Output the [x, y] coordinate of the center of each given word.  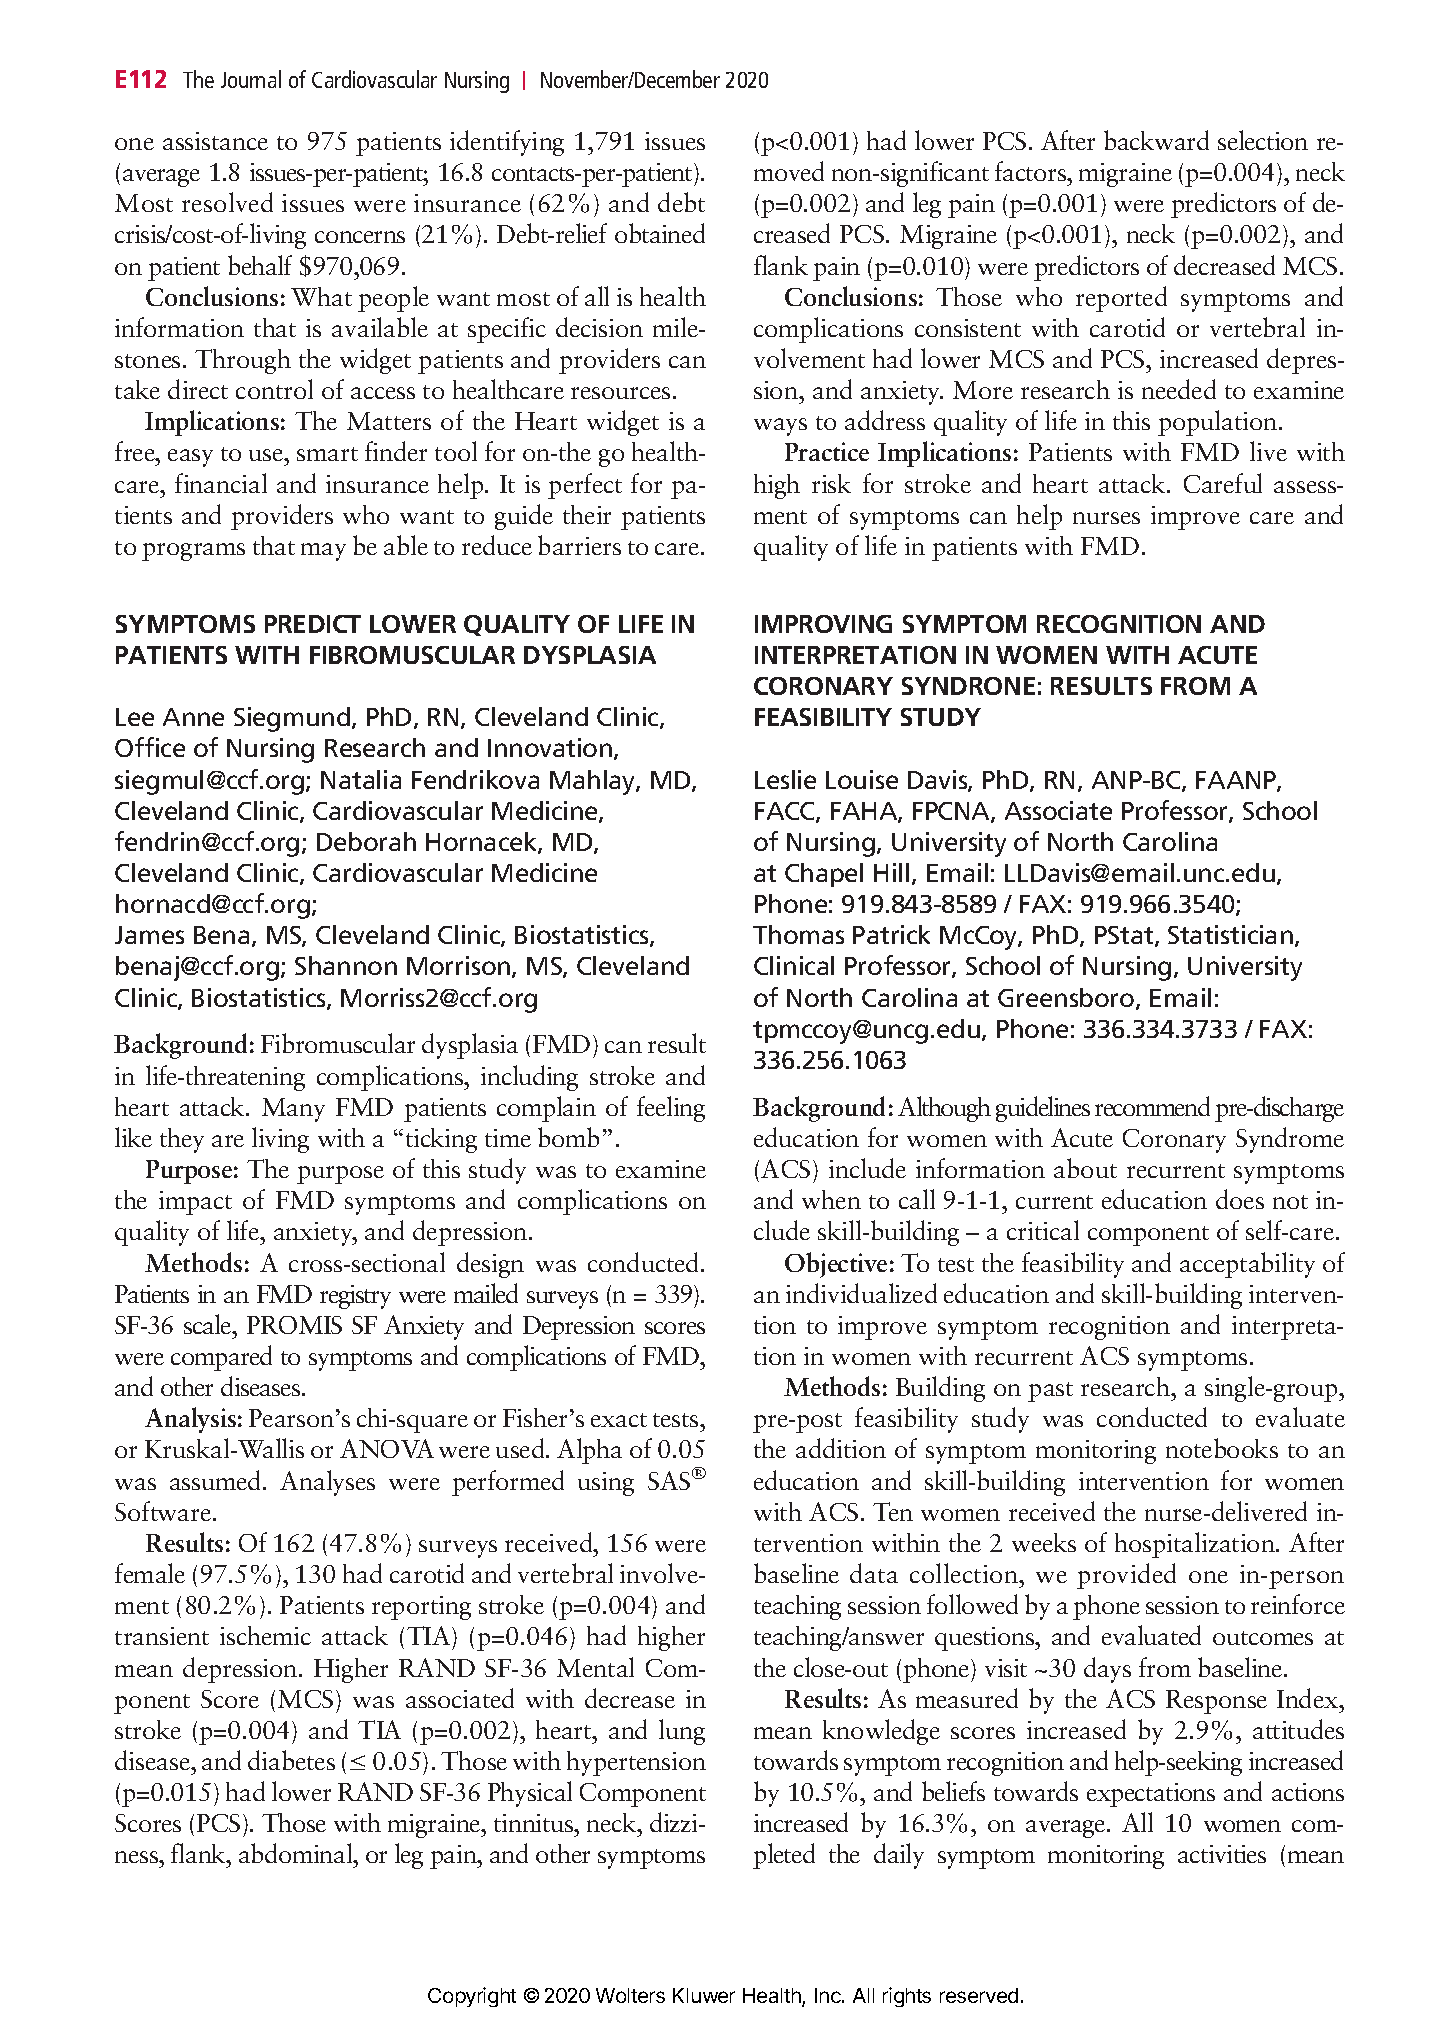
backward [1156, 140]
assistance [215, 141]
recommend [1152, 1106]
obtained [660, 233]
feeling [671, 1109]
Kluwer [704, 1995]
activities [1222, 1854]
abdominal [297, 1853]
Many [293, 1110]
